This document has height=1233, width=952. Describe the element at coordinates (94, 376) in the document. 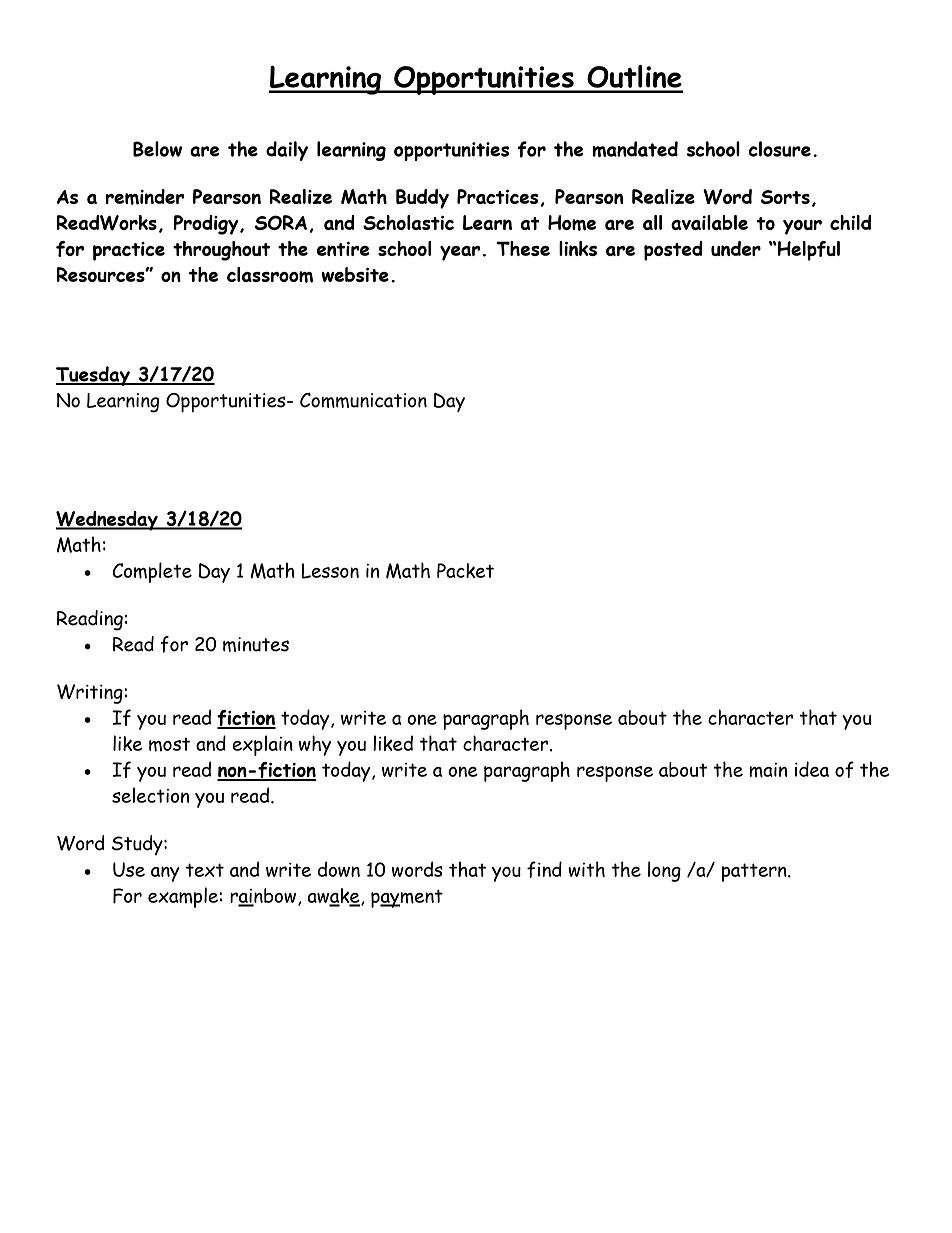

I see `Tuesday` at that location.
